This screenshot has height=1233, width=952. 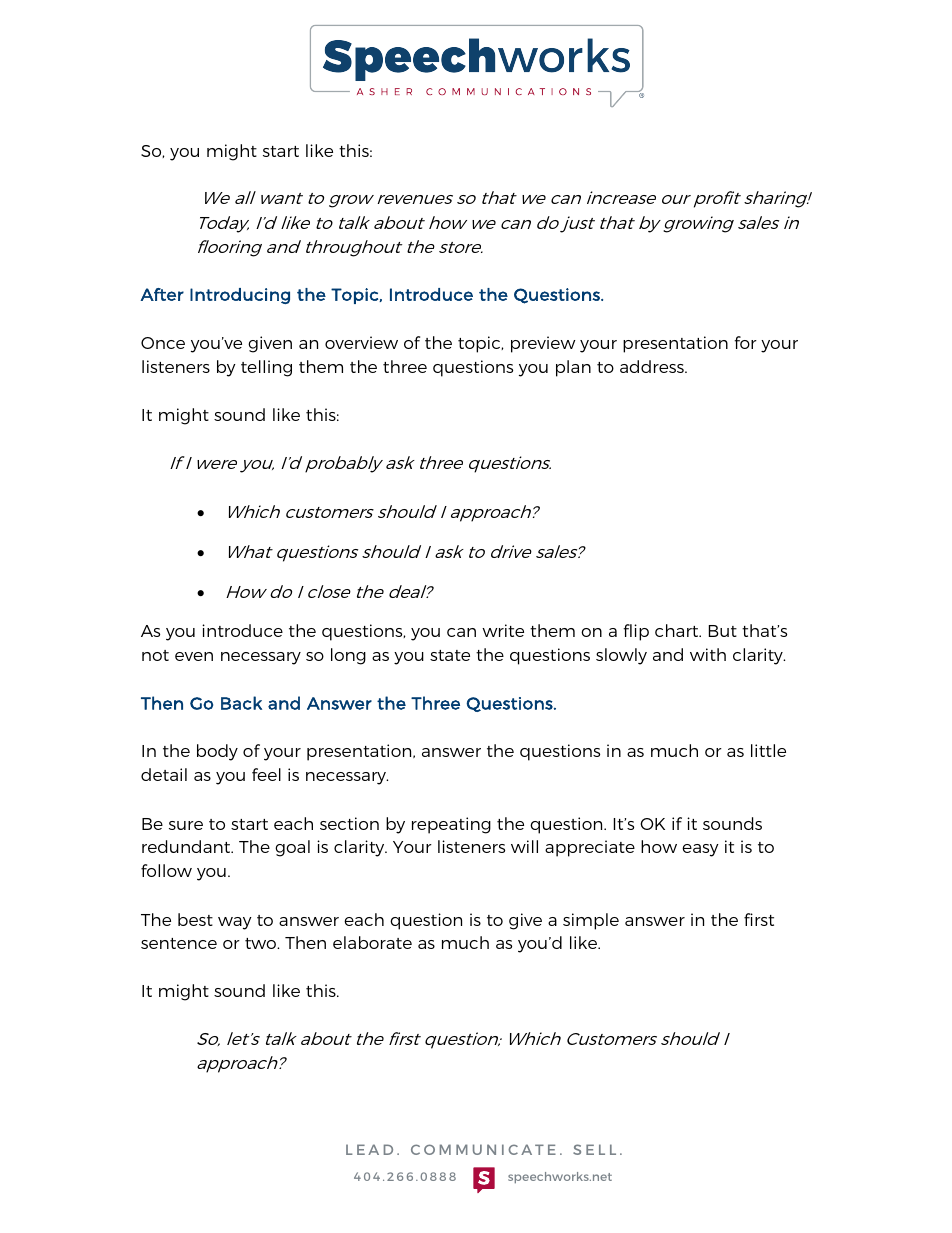 What do you see at coordinates (240, 296) in the screenshot?
I see `Introducing` at bounding box center [240, 296].
